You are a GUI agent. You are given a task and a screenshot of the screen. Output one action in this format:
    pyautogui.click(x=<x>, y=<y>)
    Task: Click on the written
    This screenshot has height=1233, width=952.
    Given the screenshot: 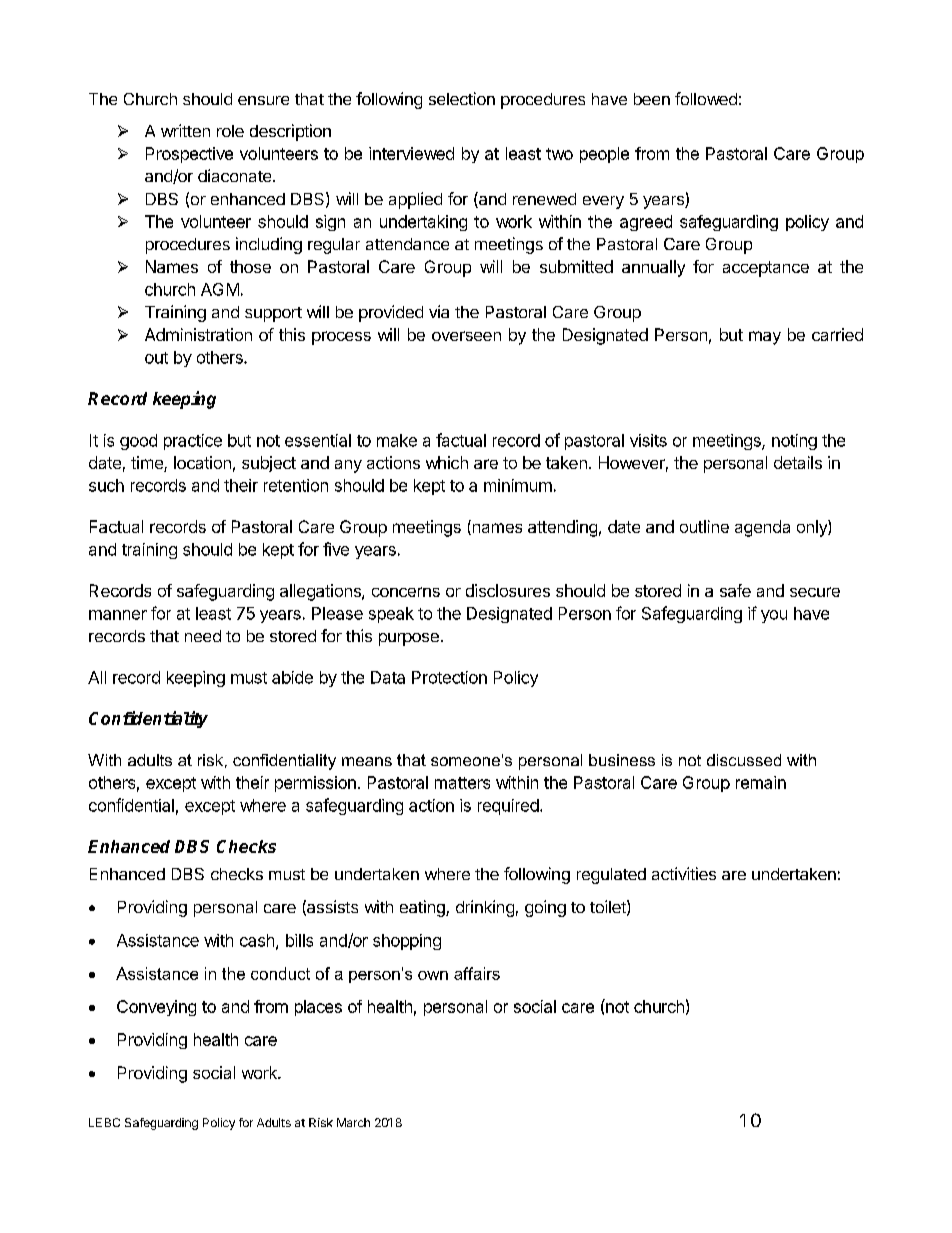 What is the action you would take?
    pyautogui.click(x=185, y=130)
